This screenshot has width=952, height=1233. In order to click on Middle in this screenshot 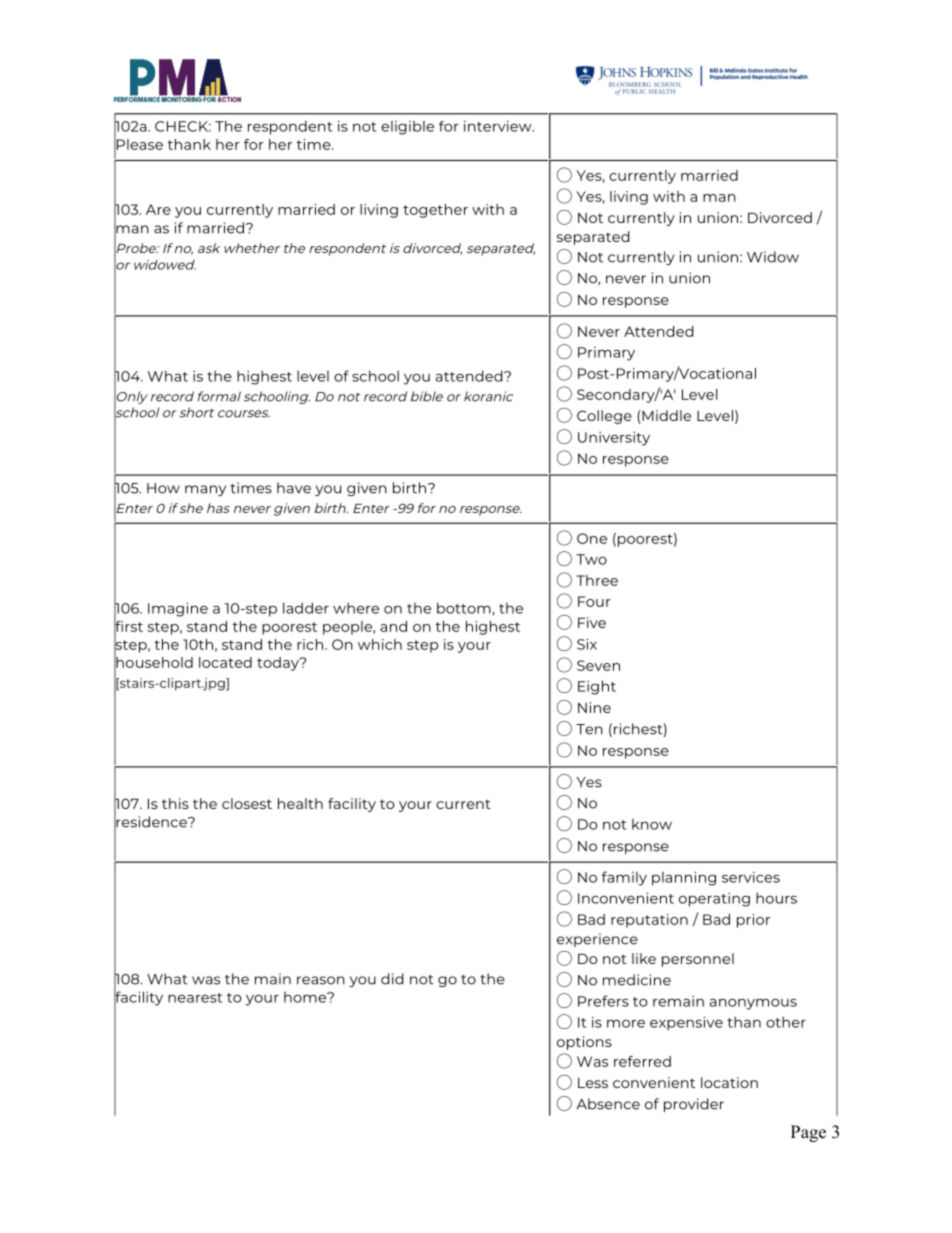, I will do `click(665, 417)`.
